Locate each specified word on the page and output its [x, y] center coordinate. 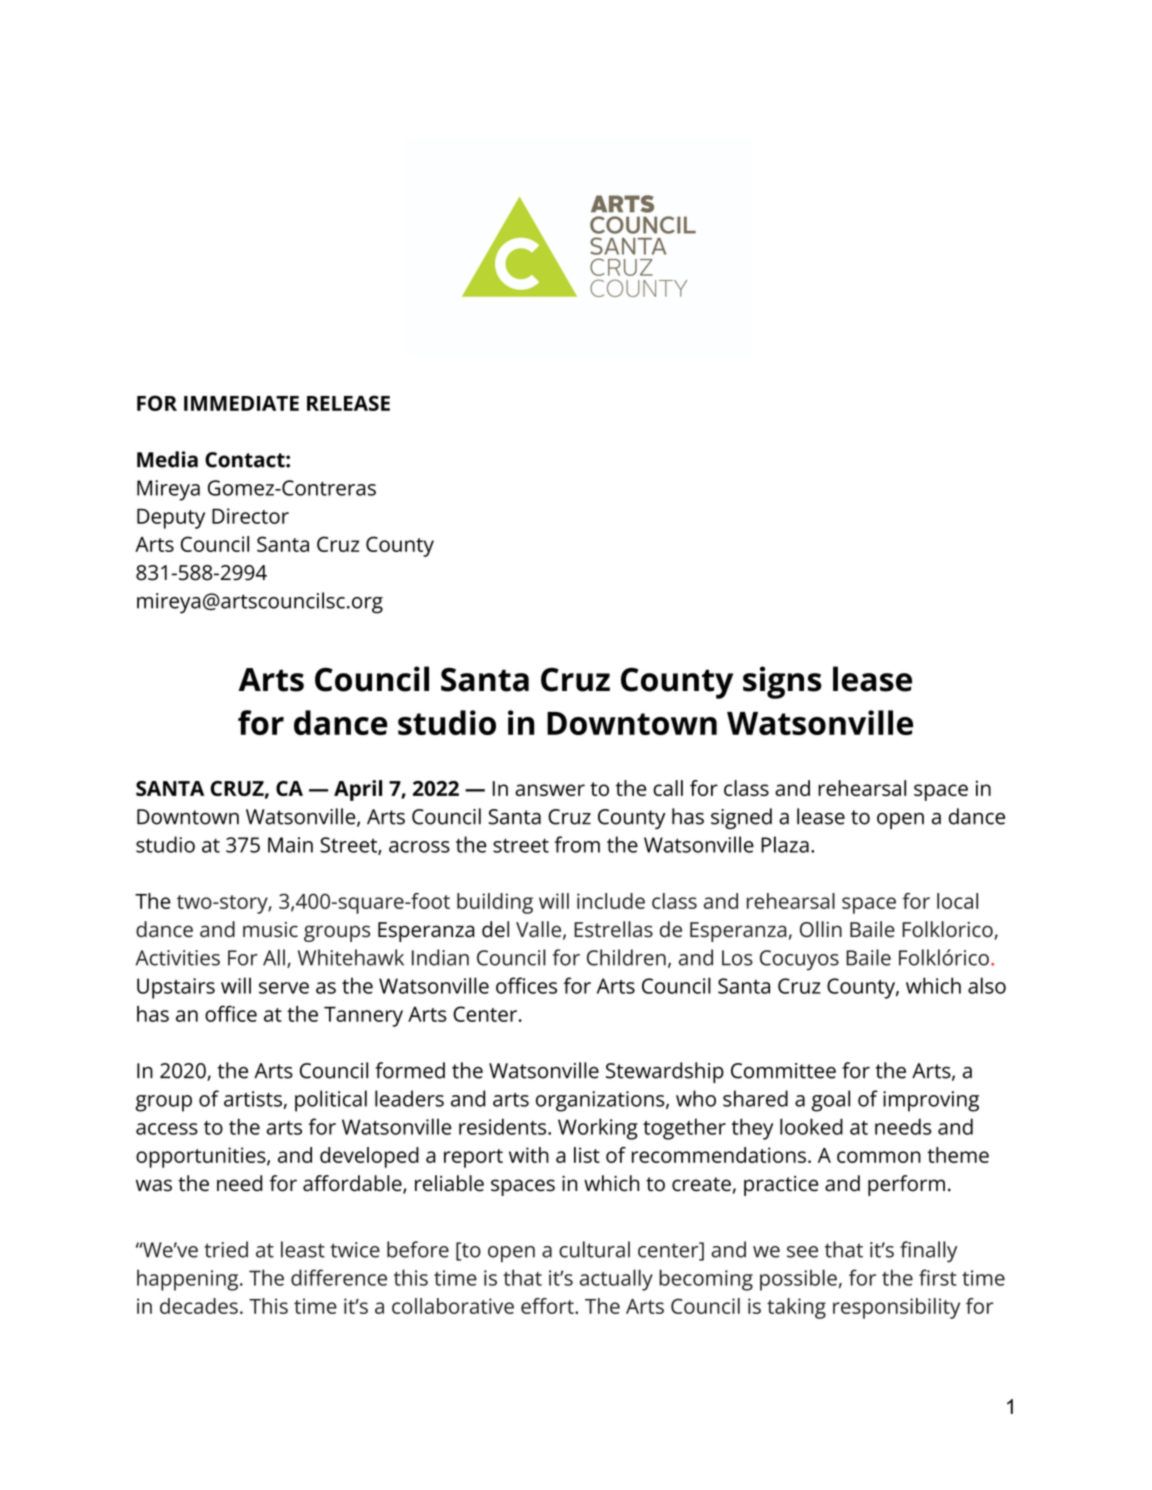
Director [250, 516]
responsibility [896, 1308]
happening [189, 1280]
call [668, 788]
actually [616, 1280]
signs [782, 682]
